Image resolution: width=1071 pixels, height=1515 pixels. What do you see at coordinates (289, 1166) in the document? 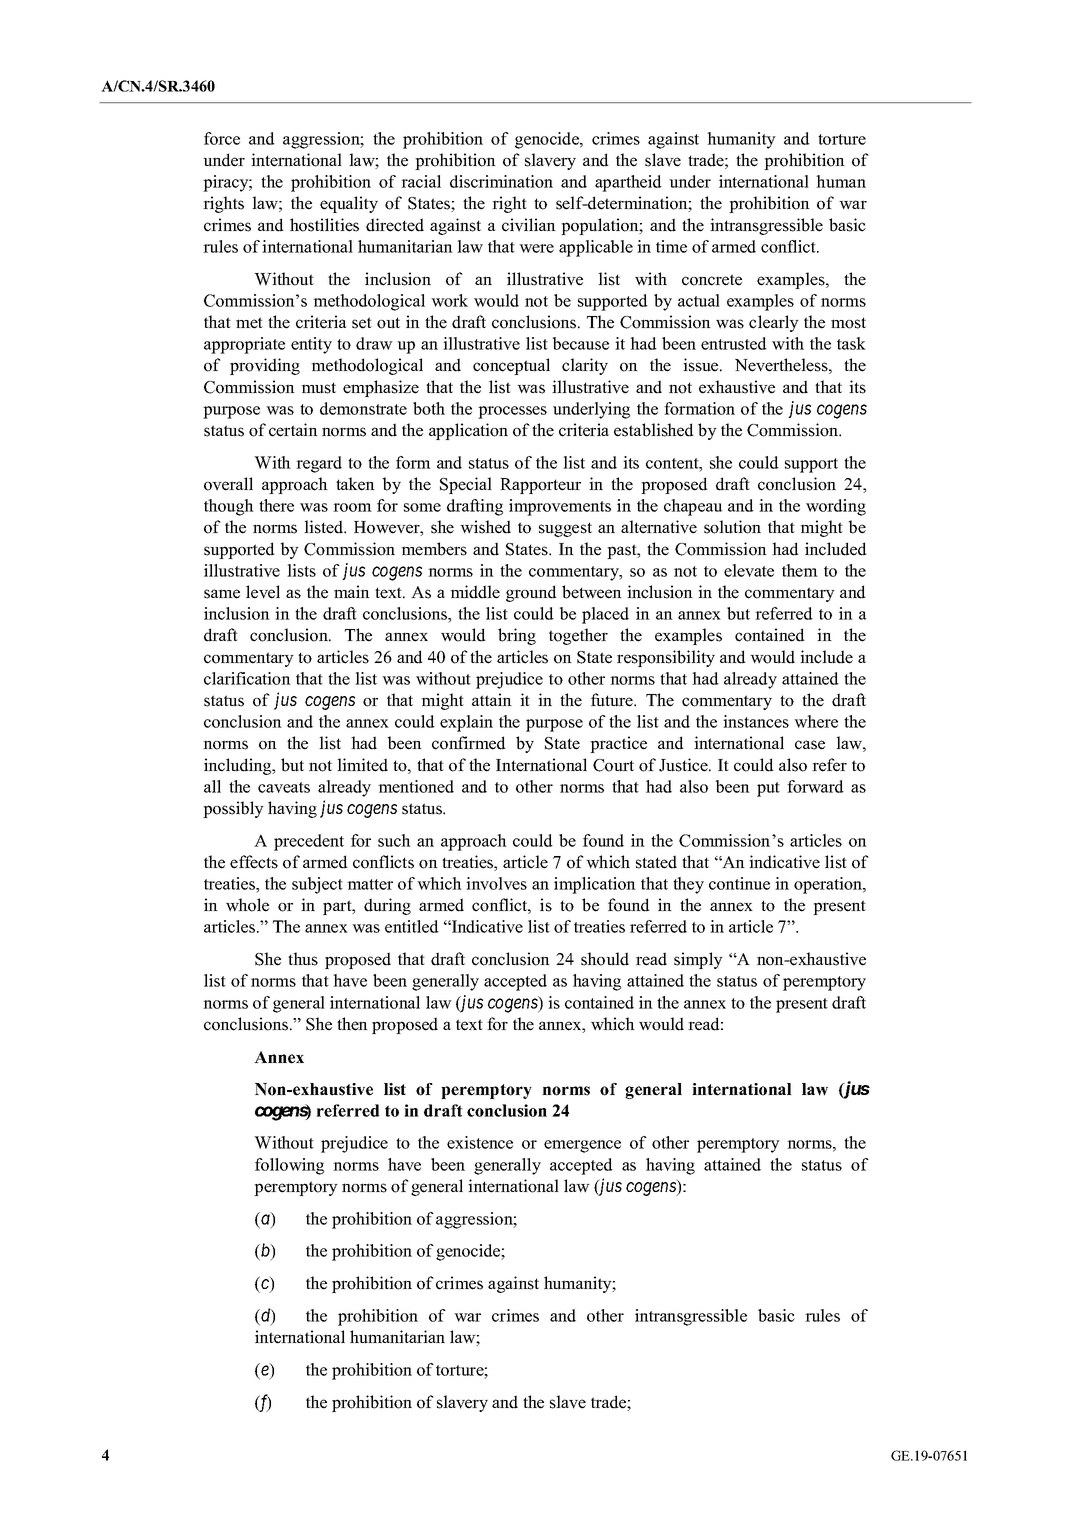
I see `following` at bounding box center [289, 1166].
